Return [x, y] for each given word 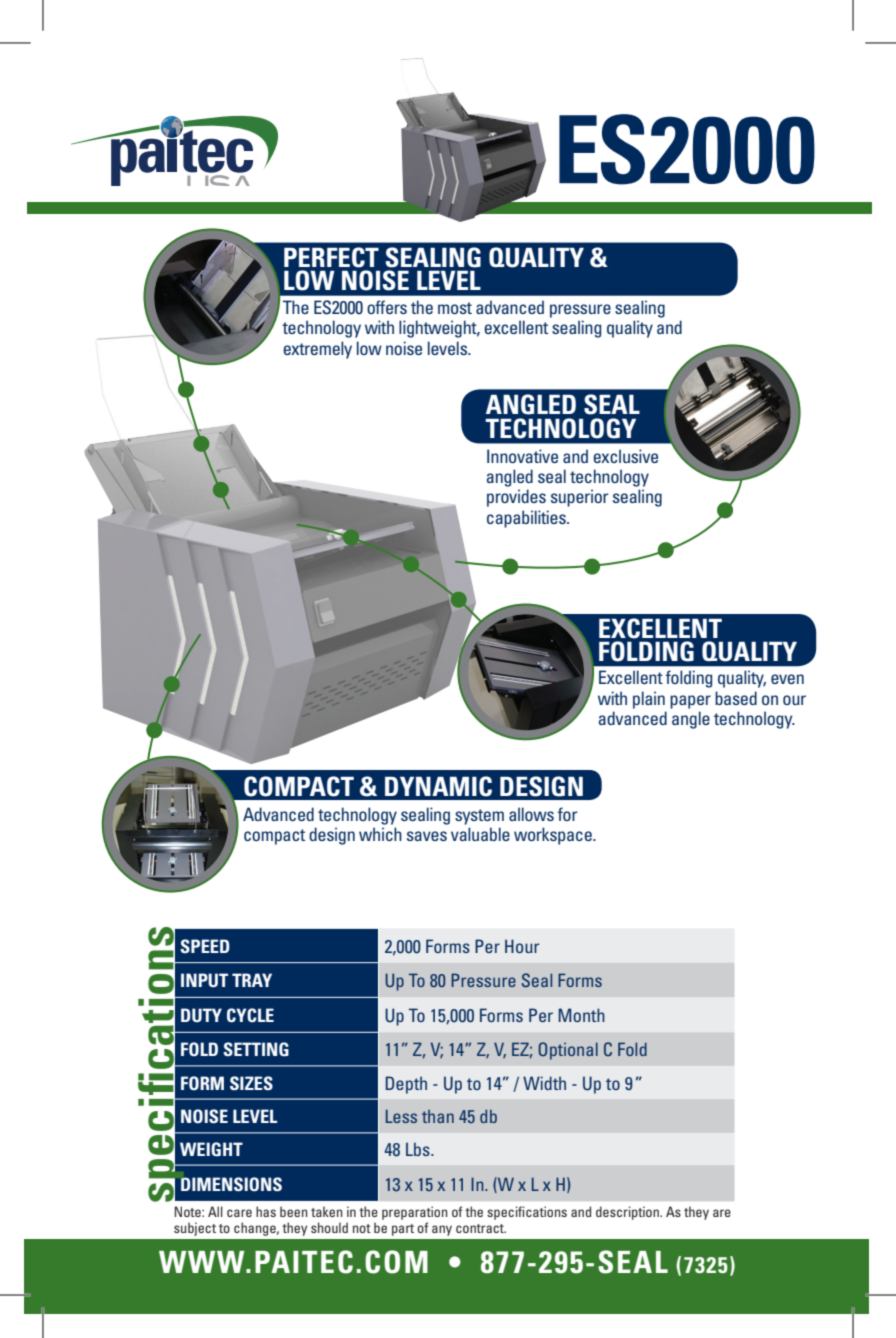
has [266, 1211]
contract [481, 1228]
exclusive [625, 456]
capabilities [527, 519]
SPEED [205, 946]
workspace [554, 836]
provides [516, 498]
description [628, 1213]
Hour [522, 946]
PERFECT [331, 257]
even [787, 679]
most [455, 308]
